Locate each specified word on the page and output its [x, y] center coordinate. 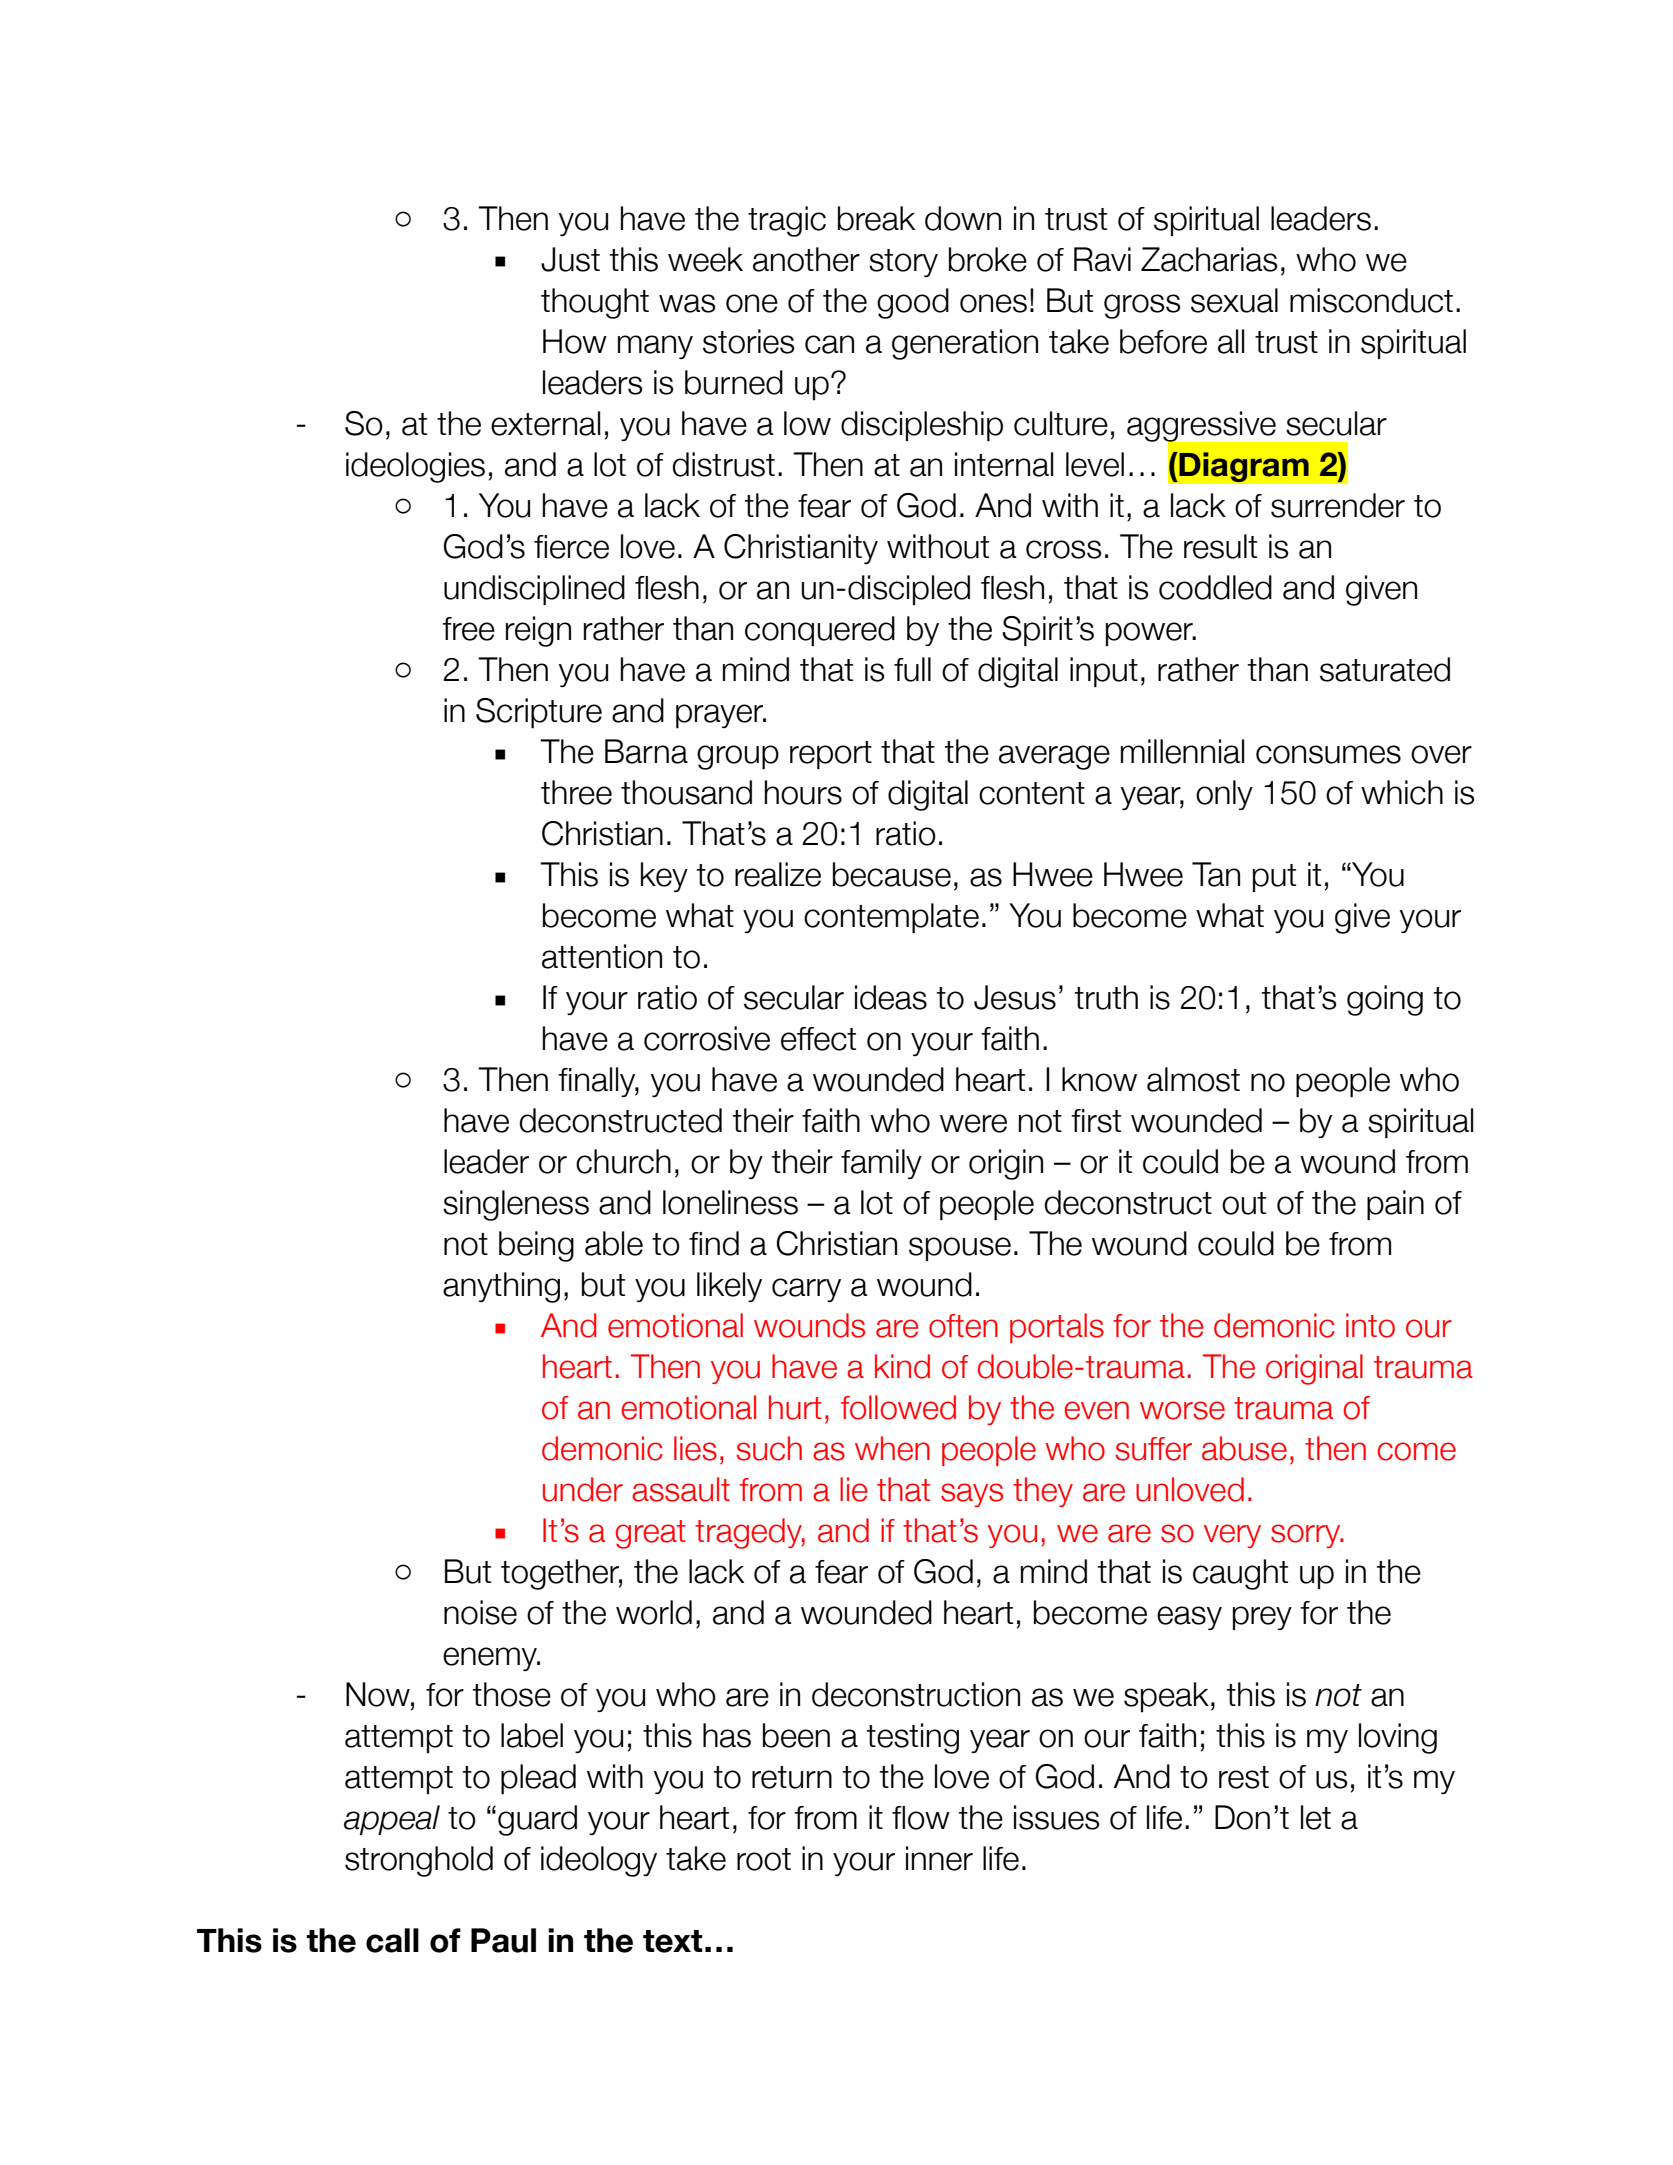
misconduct [1371, 300]
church [623, 1161]
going [1385, 1000]
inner [939, 1858]
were [973, 1123]
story [903, 263]
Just [570, 259]
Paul [503, 1940]
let [1316, 1817]
